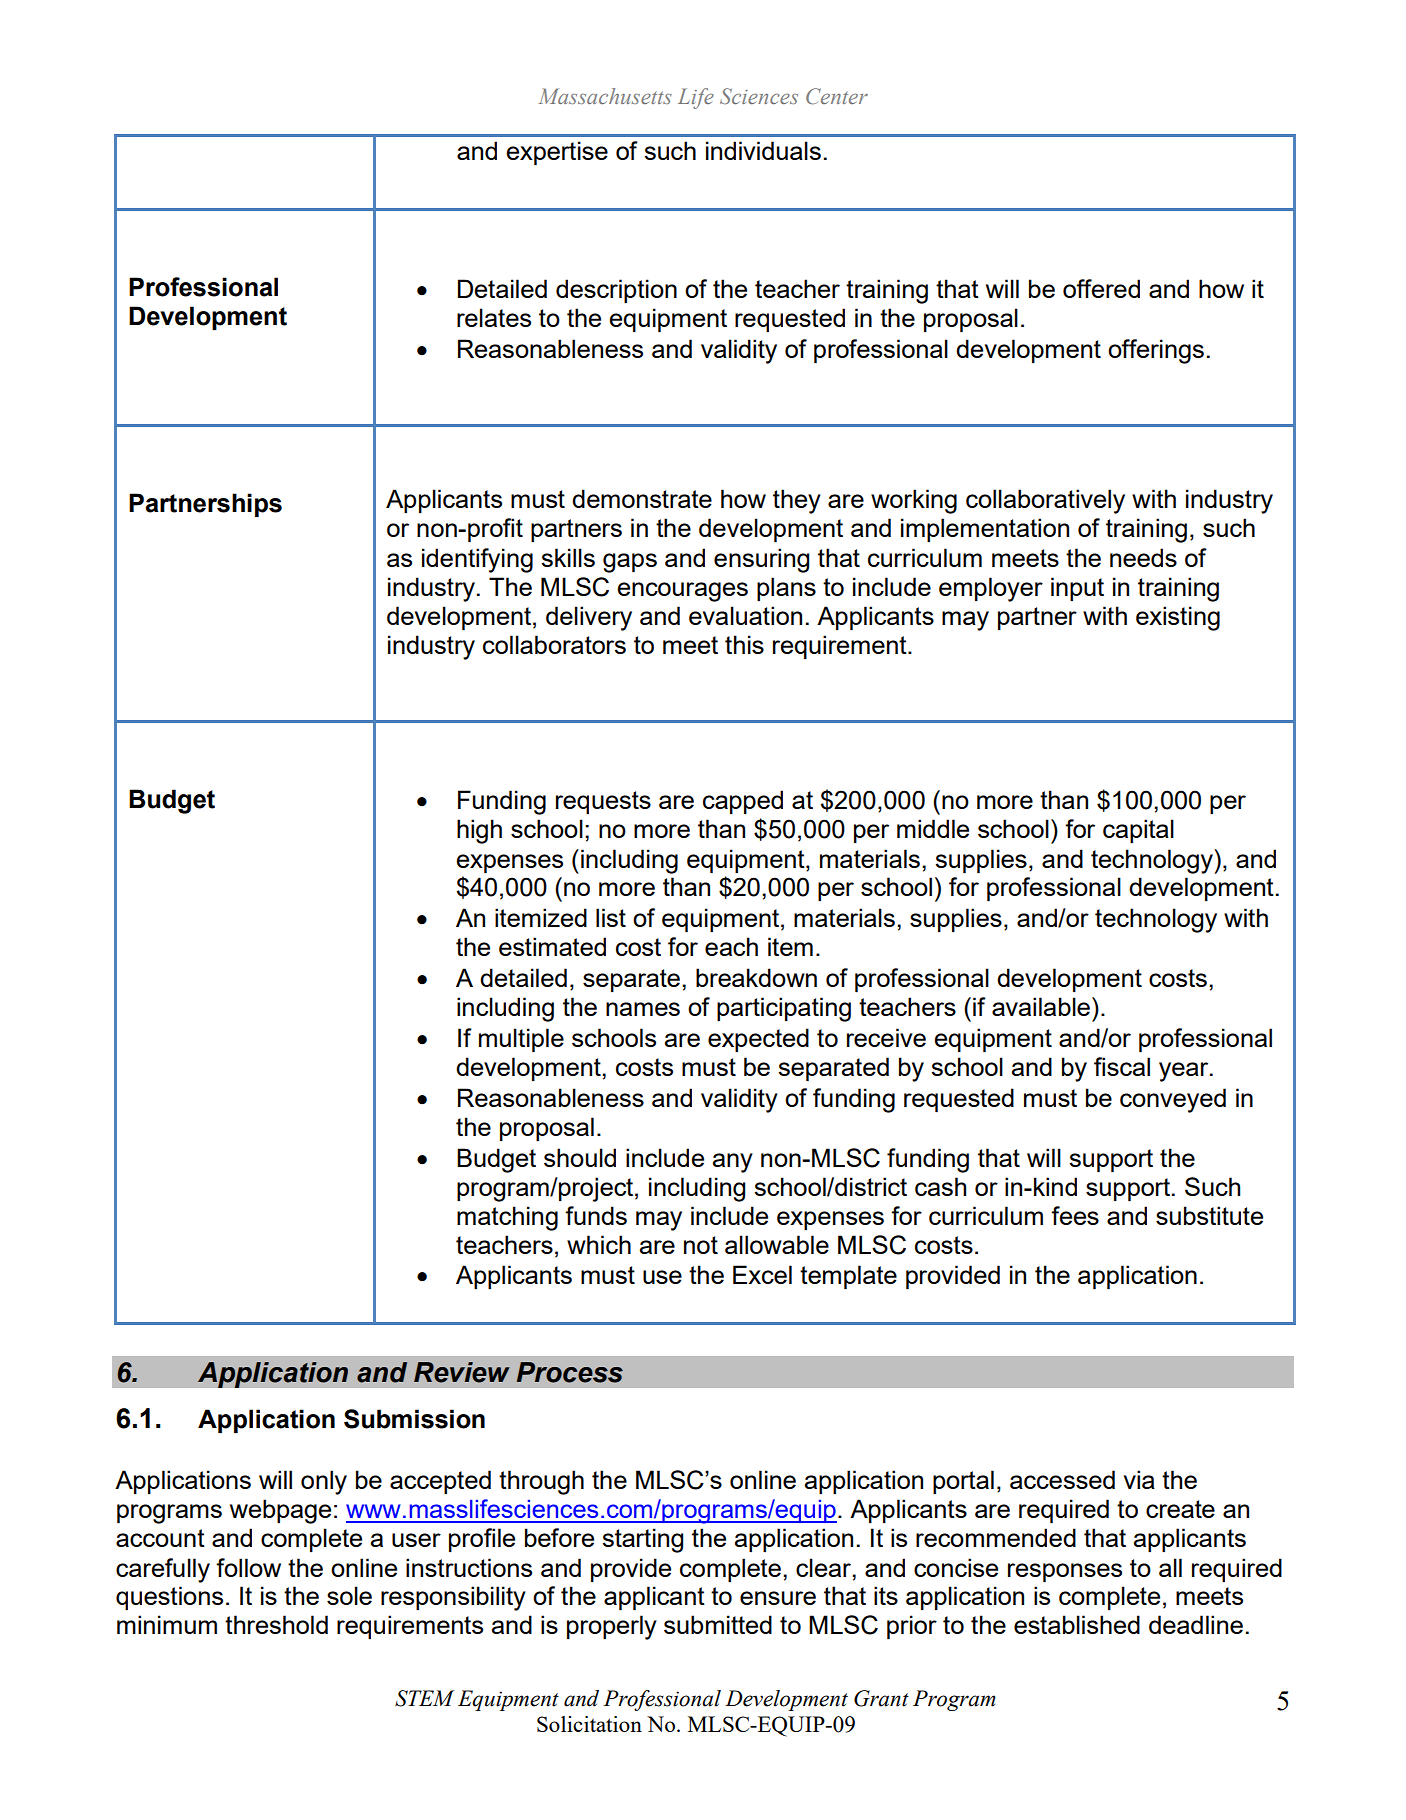  Describe the element at coordinates (1077, 1624) in the page. I see `established` at that location.
